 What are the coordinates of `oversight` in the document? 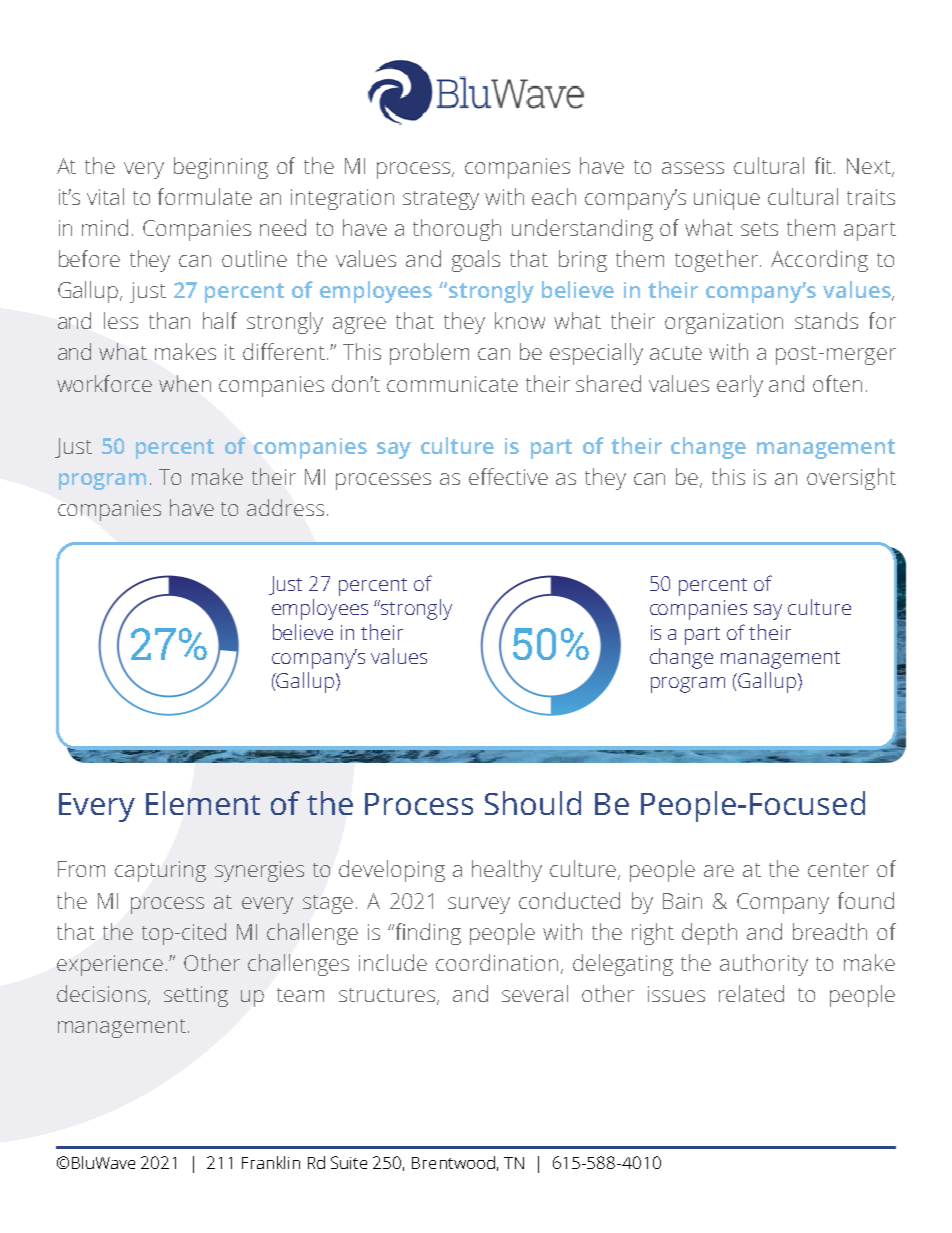 It's located at (851, 479).
